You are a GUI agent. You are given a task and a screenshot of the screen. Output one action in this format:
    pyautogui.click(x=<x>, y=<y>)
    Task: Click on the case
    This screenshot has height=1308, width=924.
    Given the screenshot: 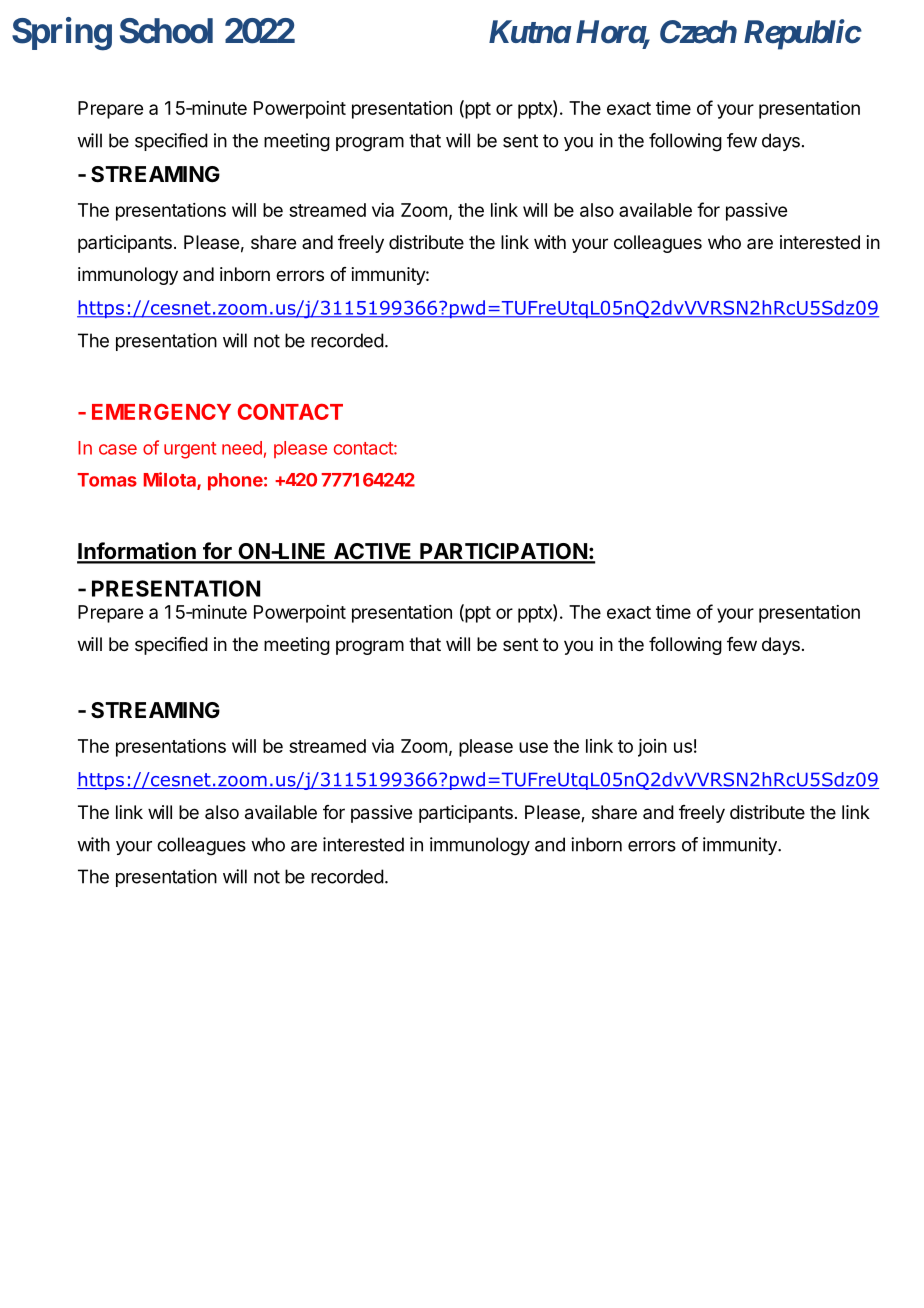 What is the action you would take?
    pyautogui.click(x=118, y=449)
